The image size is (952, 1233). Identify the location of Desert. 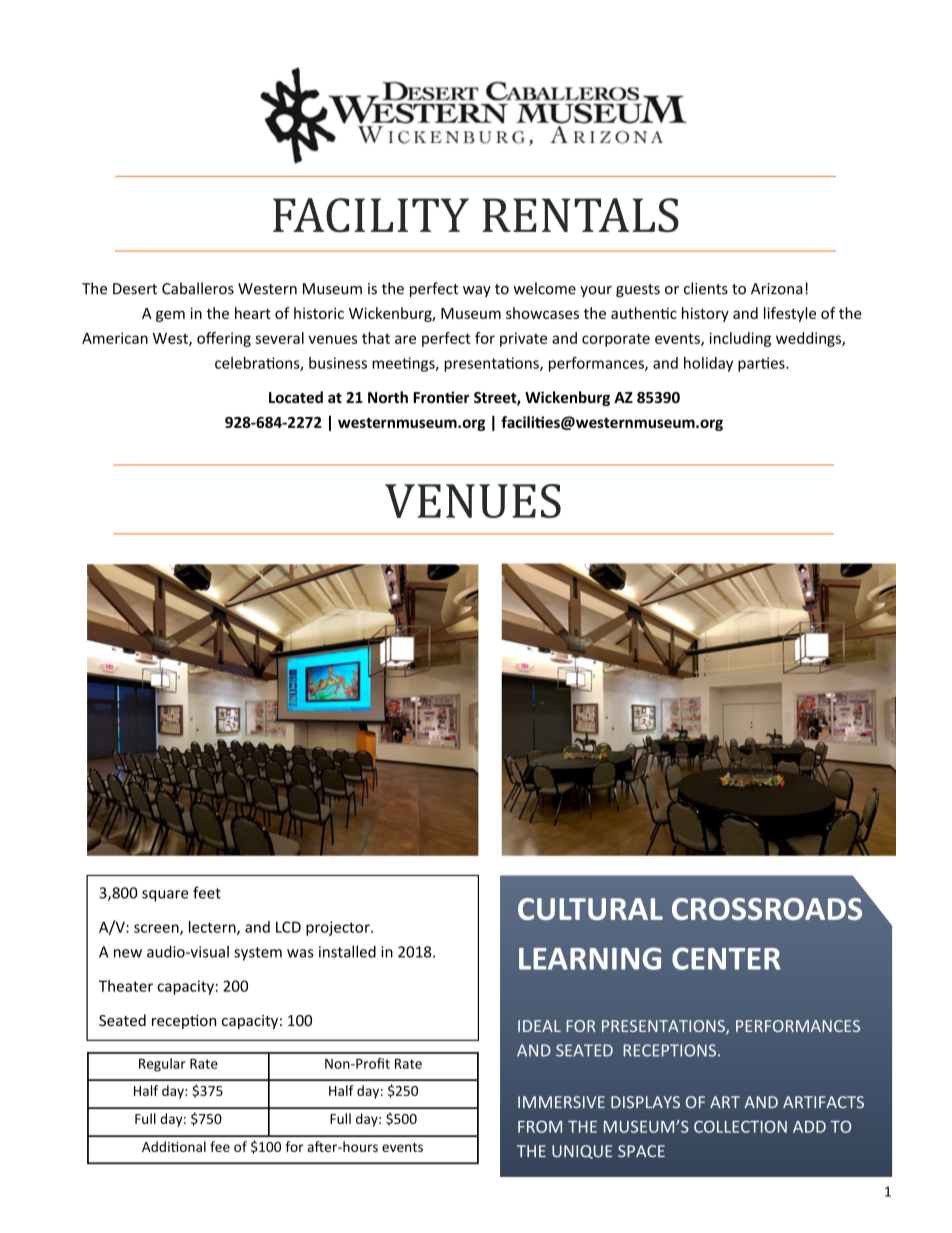
(135, 289).
